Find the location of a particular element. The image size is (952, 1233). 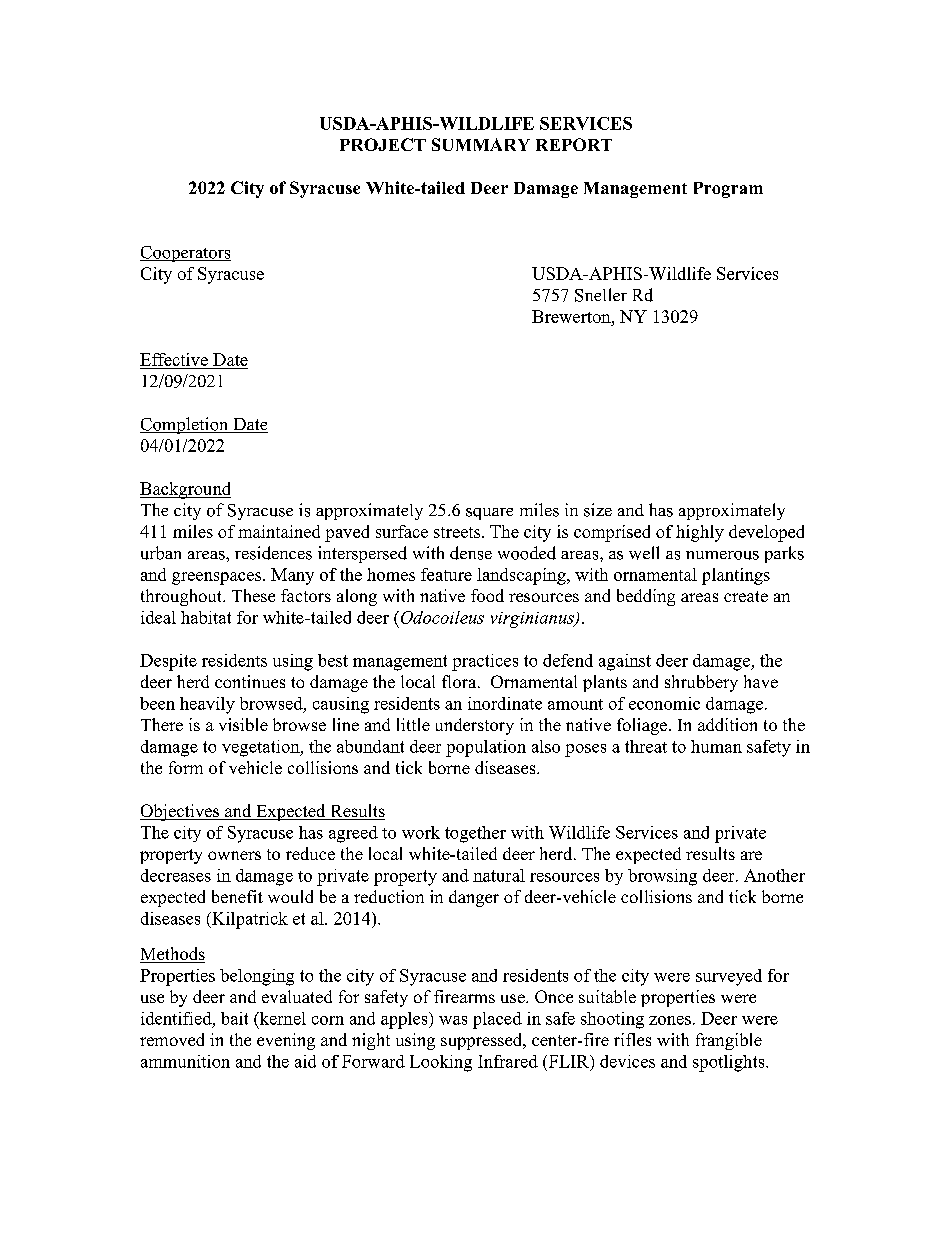

SUMMARY is located at coordinates (481, 144).
